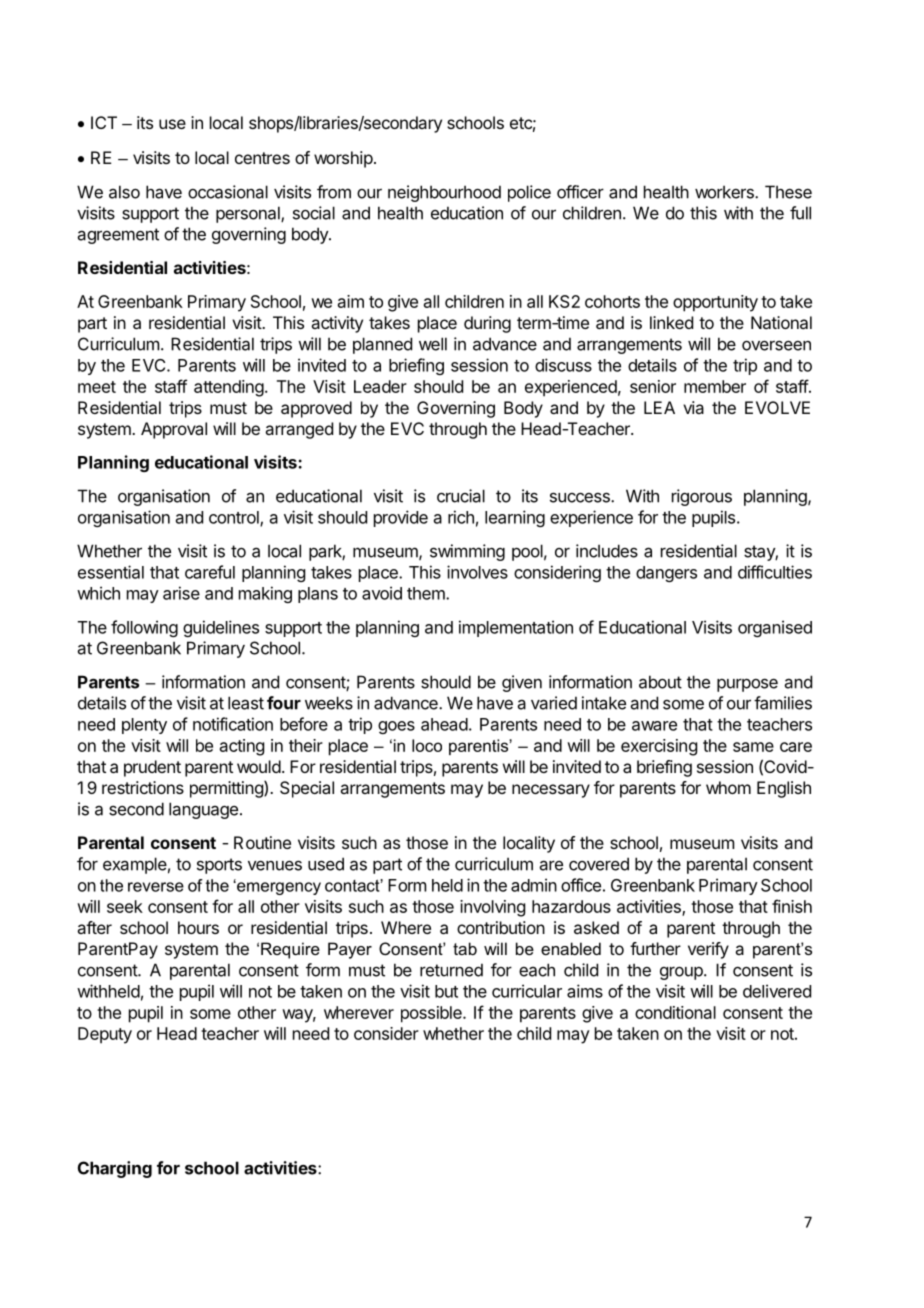 Image resolution: width=924 pixels, height=1308 pixels. Describe the element at coordinates (747, 685) in the screenshot. I see `purpose` at that location.
